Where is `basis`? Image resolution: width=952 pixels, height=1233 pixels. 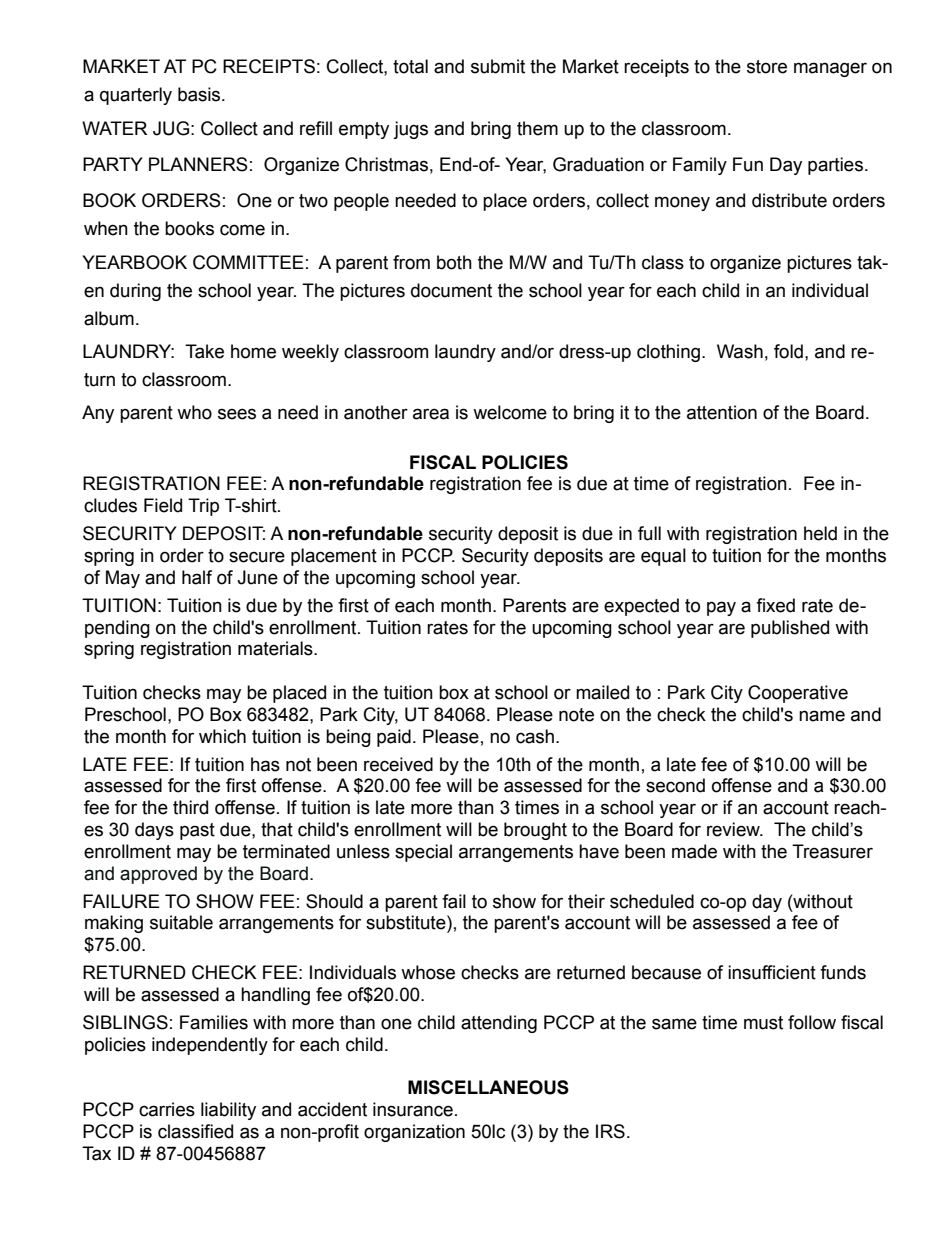 basis is located at coordinates (200, 94).
